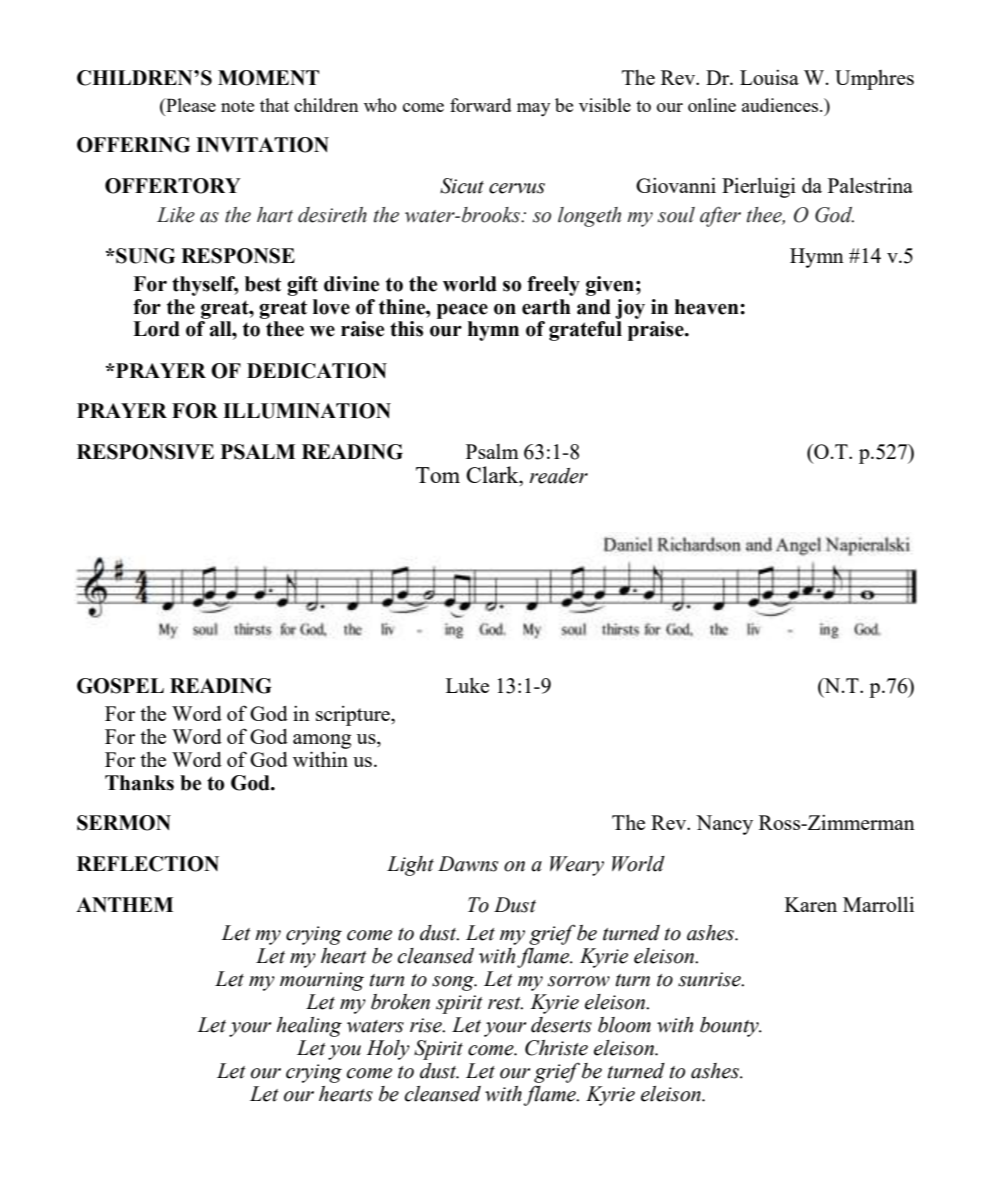 Image resolution: width=991 pixels, height=1204 pixels. What do you see at coordinates (145, 452) in the screenshot?
I see `RESPONSIVE` at bounding box center [145, 452].
